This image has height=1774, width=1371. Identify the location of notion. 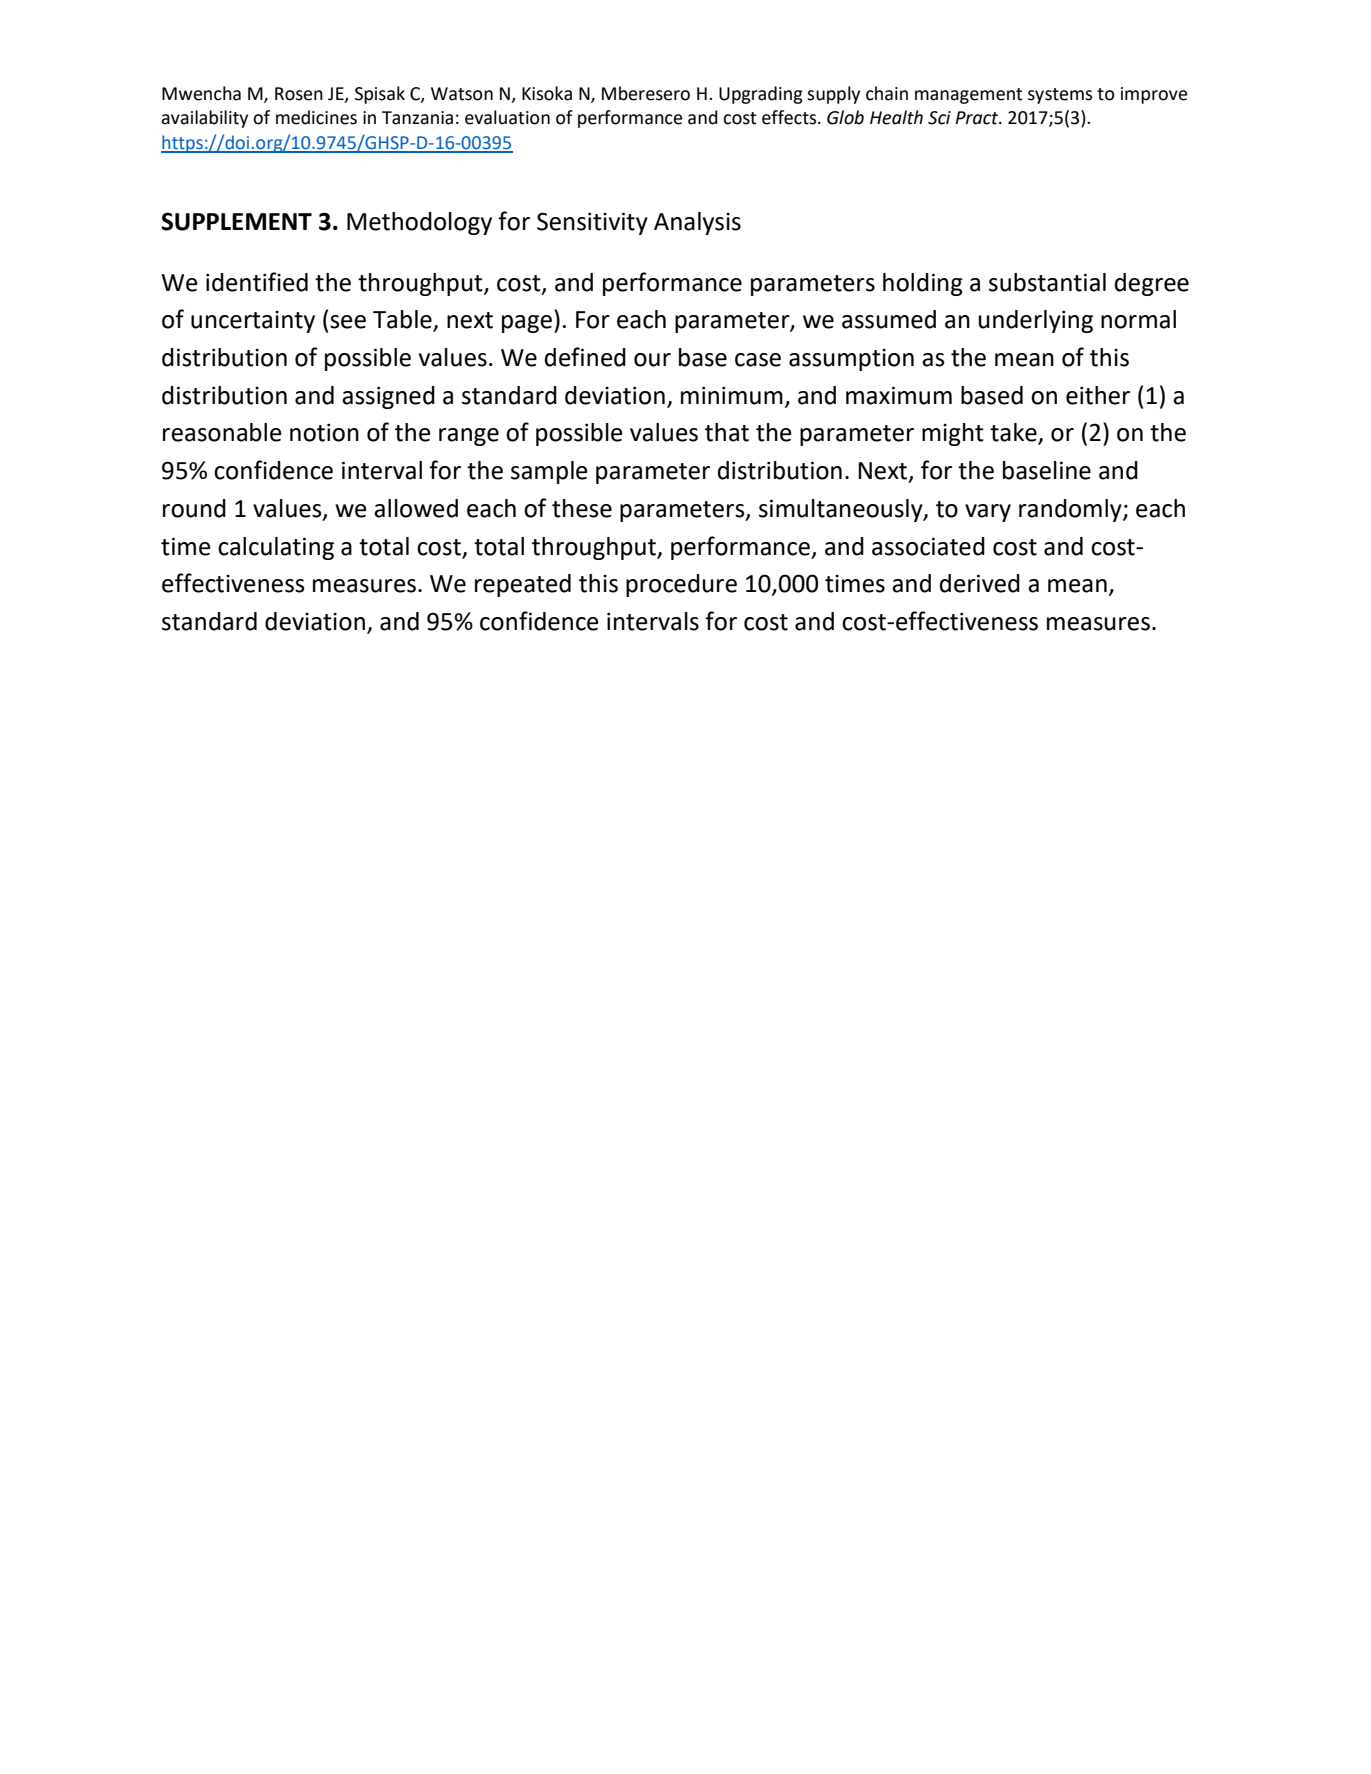
(324, 432).
